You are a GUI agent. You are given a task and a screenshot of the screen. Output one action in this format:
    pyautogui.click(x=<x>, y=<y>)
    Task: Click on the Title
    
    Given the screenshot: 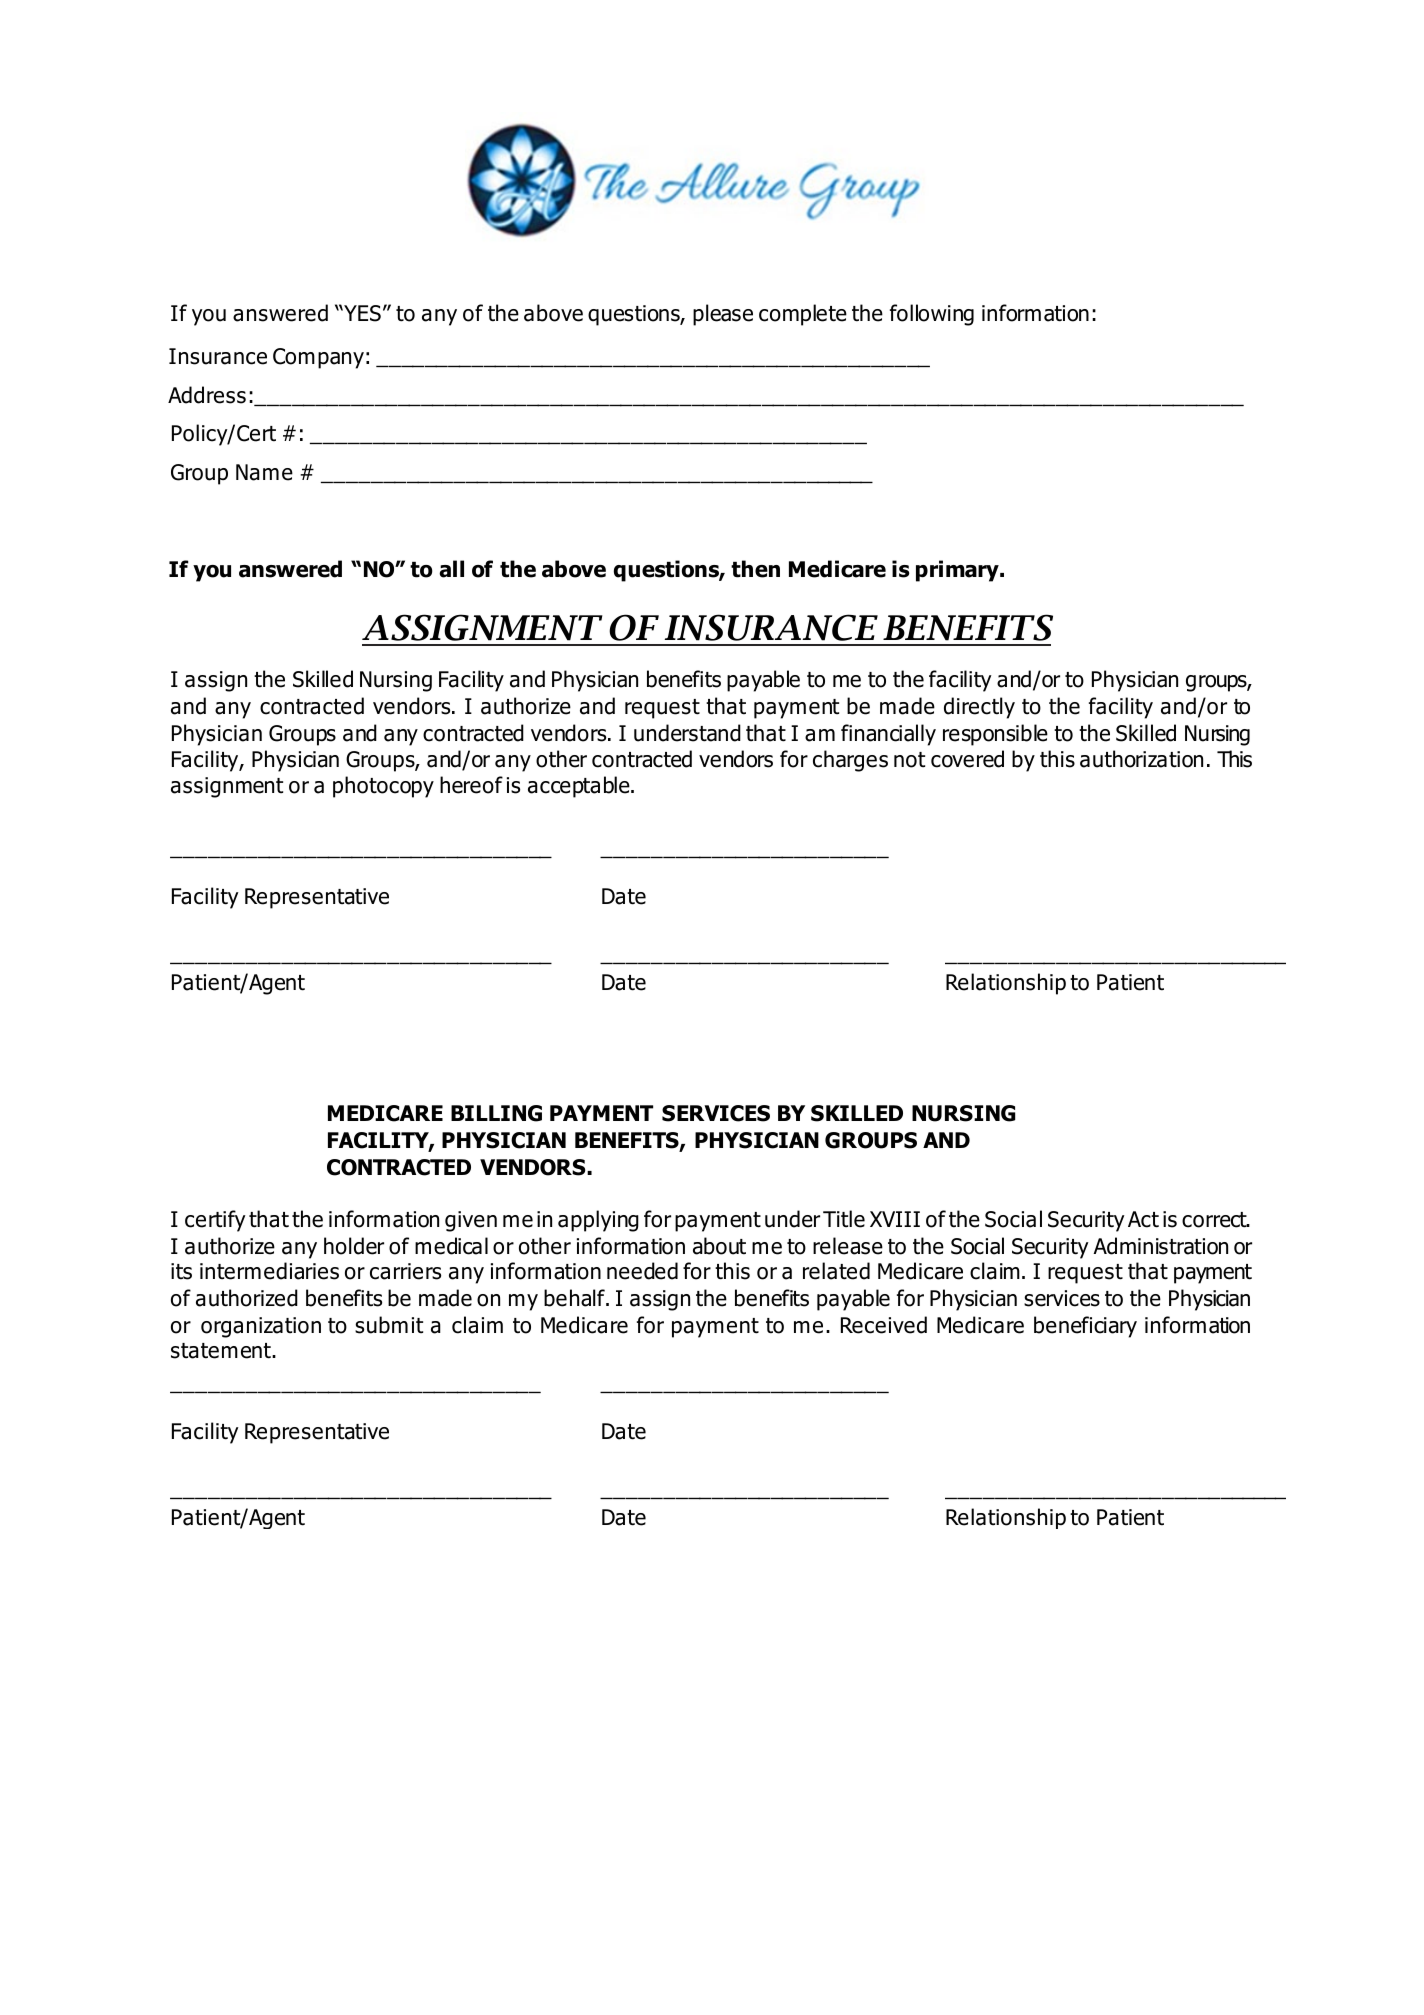 What is the action you would take?
    pyautogui.click(x=844, y=1219)
